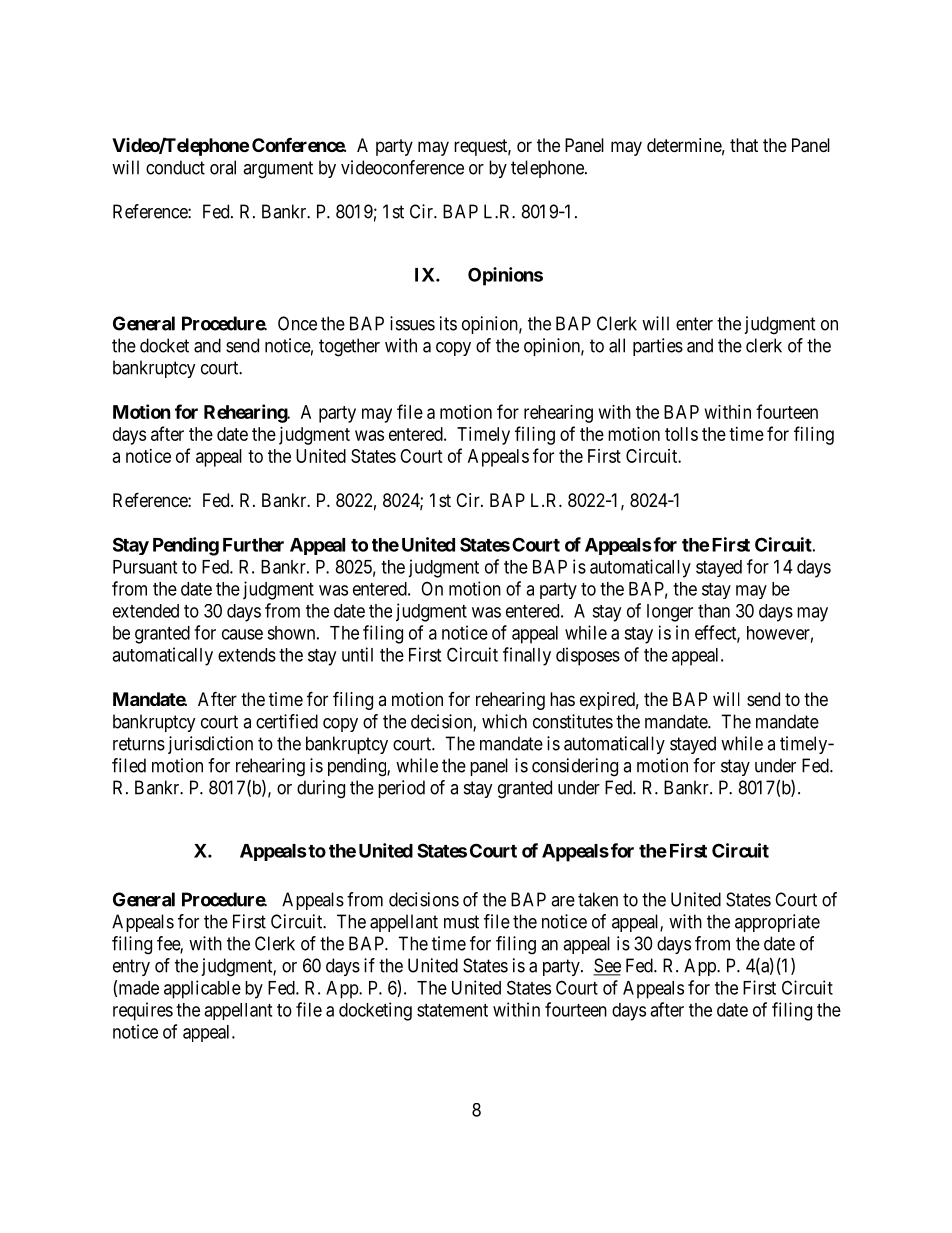  Describe the element at coordinates (278, 170) in the screenshot. I see `argument` at that location.
